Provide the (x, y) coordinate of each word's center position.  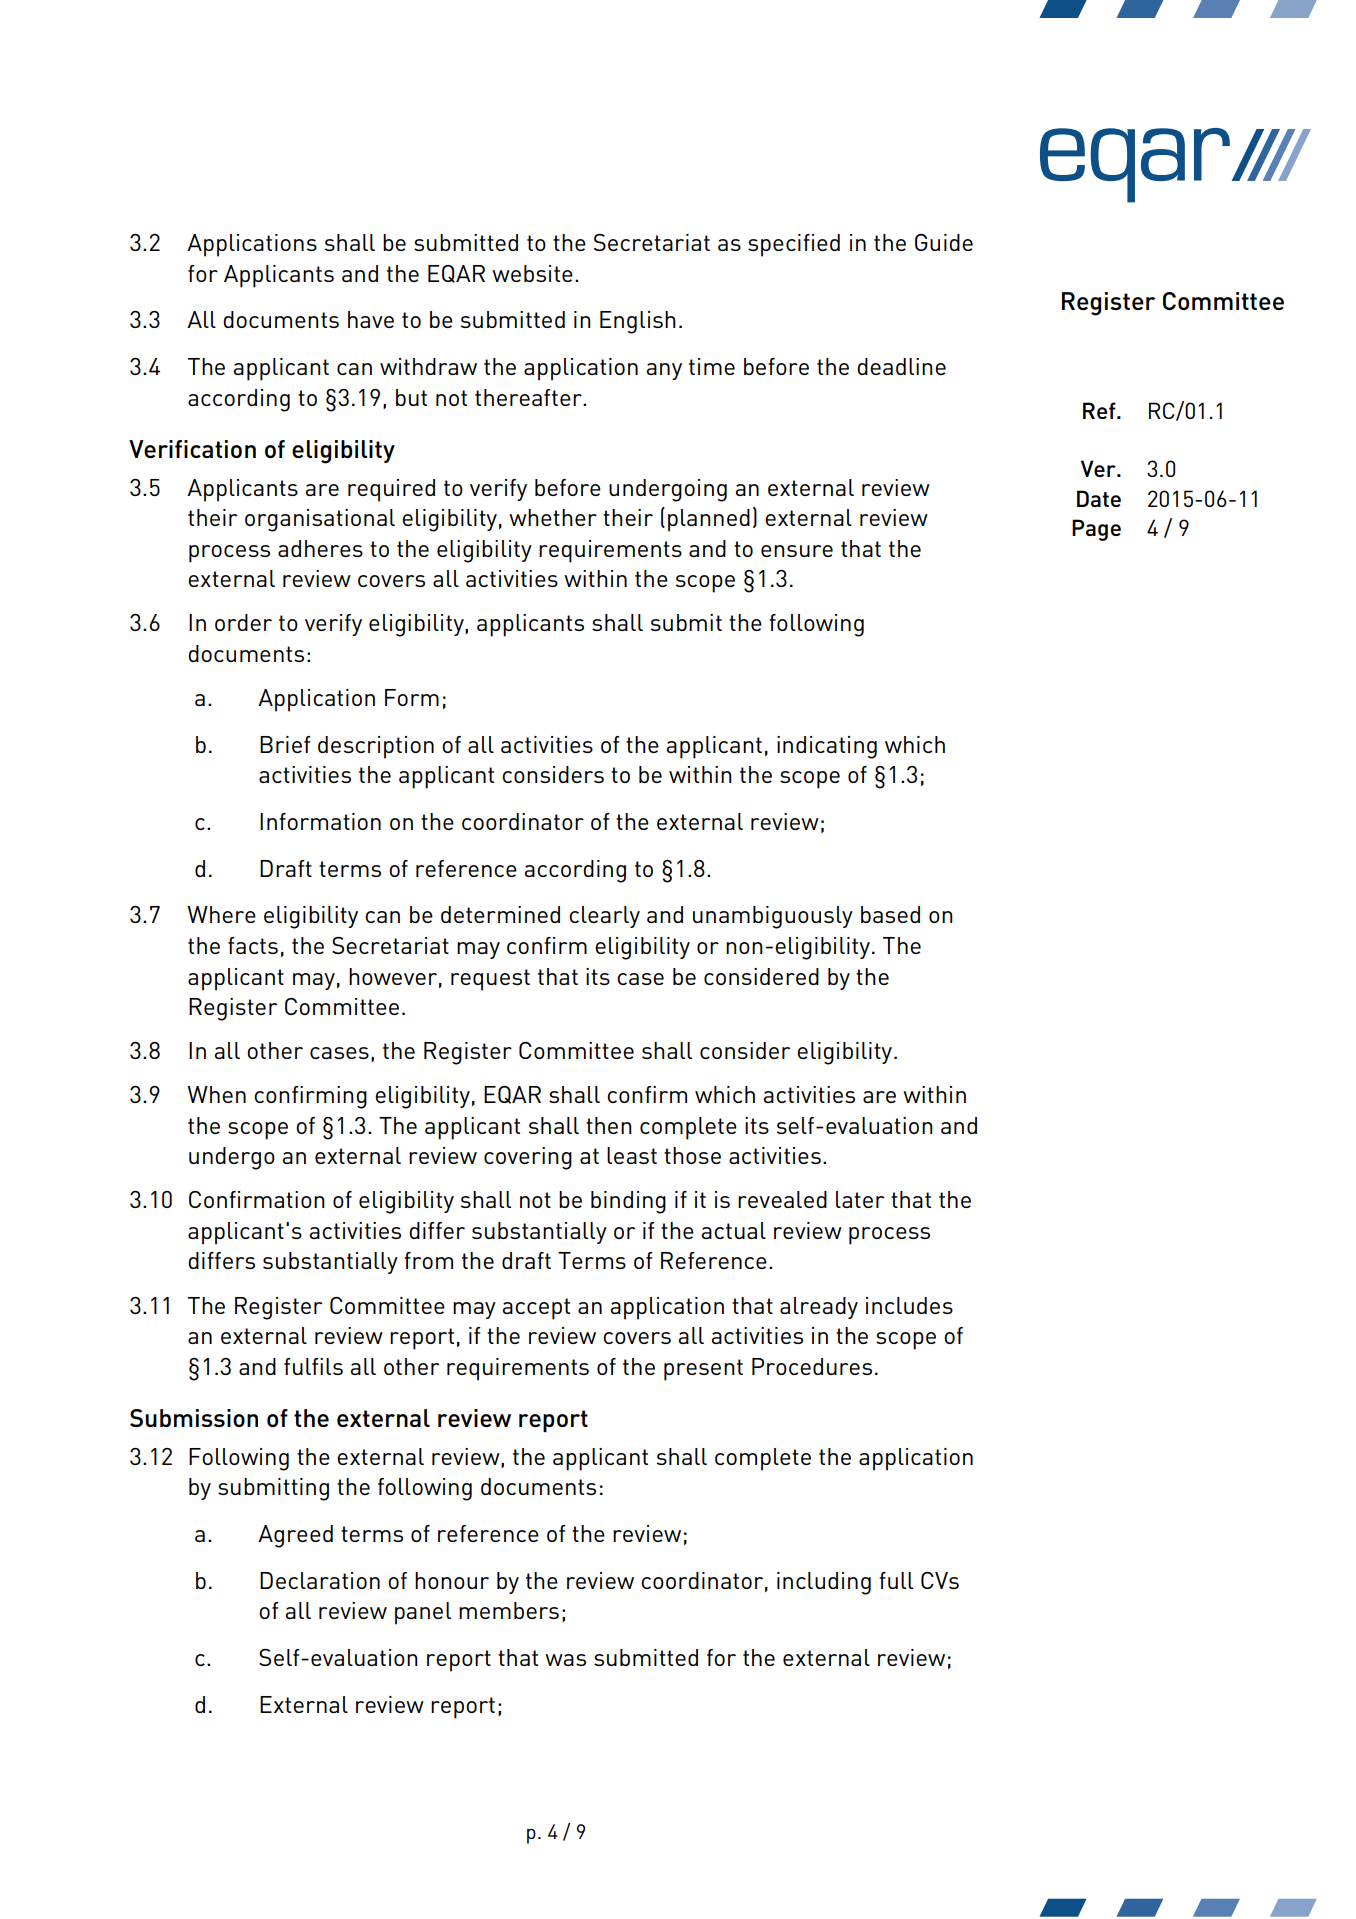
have (371, 319)
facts (253, 945)
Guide (944, 242)
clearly (604, 917)
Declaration (320, 1580)
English (638, 322)
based (890, 914)
